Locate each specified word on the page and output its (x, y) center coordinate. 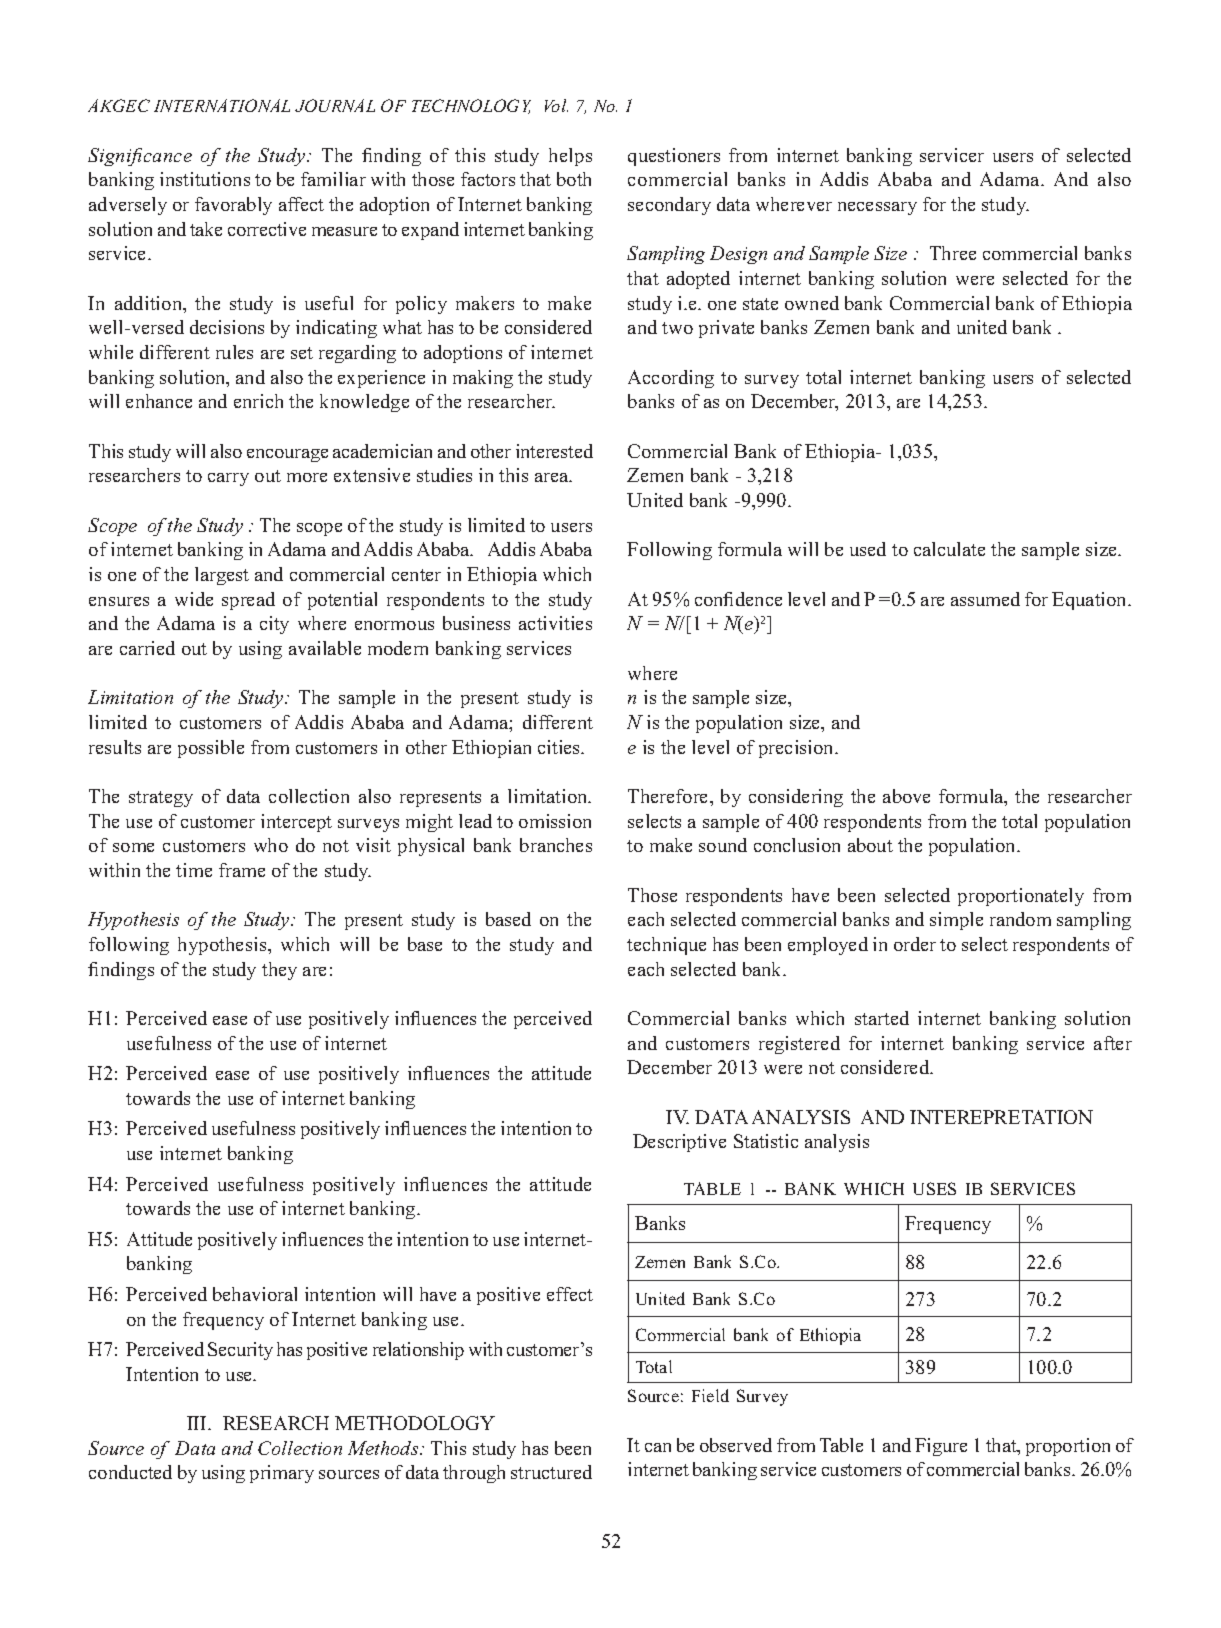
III (198, 1423)
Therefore (669, 796)
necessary (877, 208)
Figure (941, 1447)
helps (570, 157)
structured (551, 1472)
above (906, 796)
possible (211, 749)
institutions (205, 179)
